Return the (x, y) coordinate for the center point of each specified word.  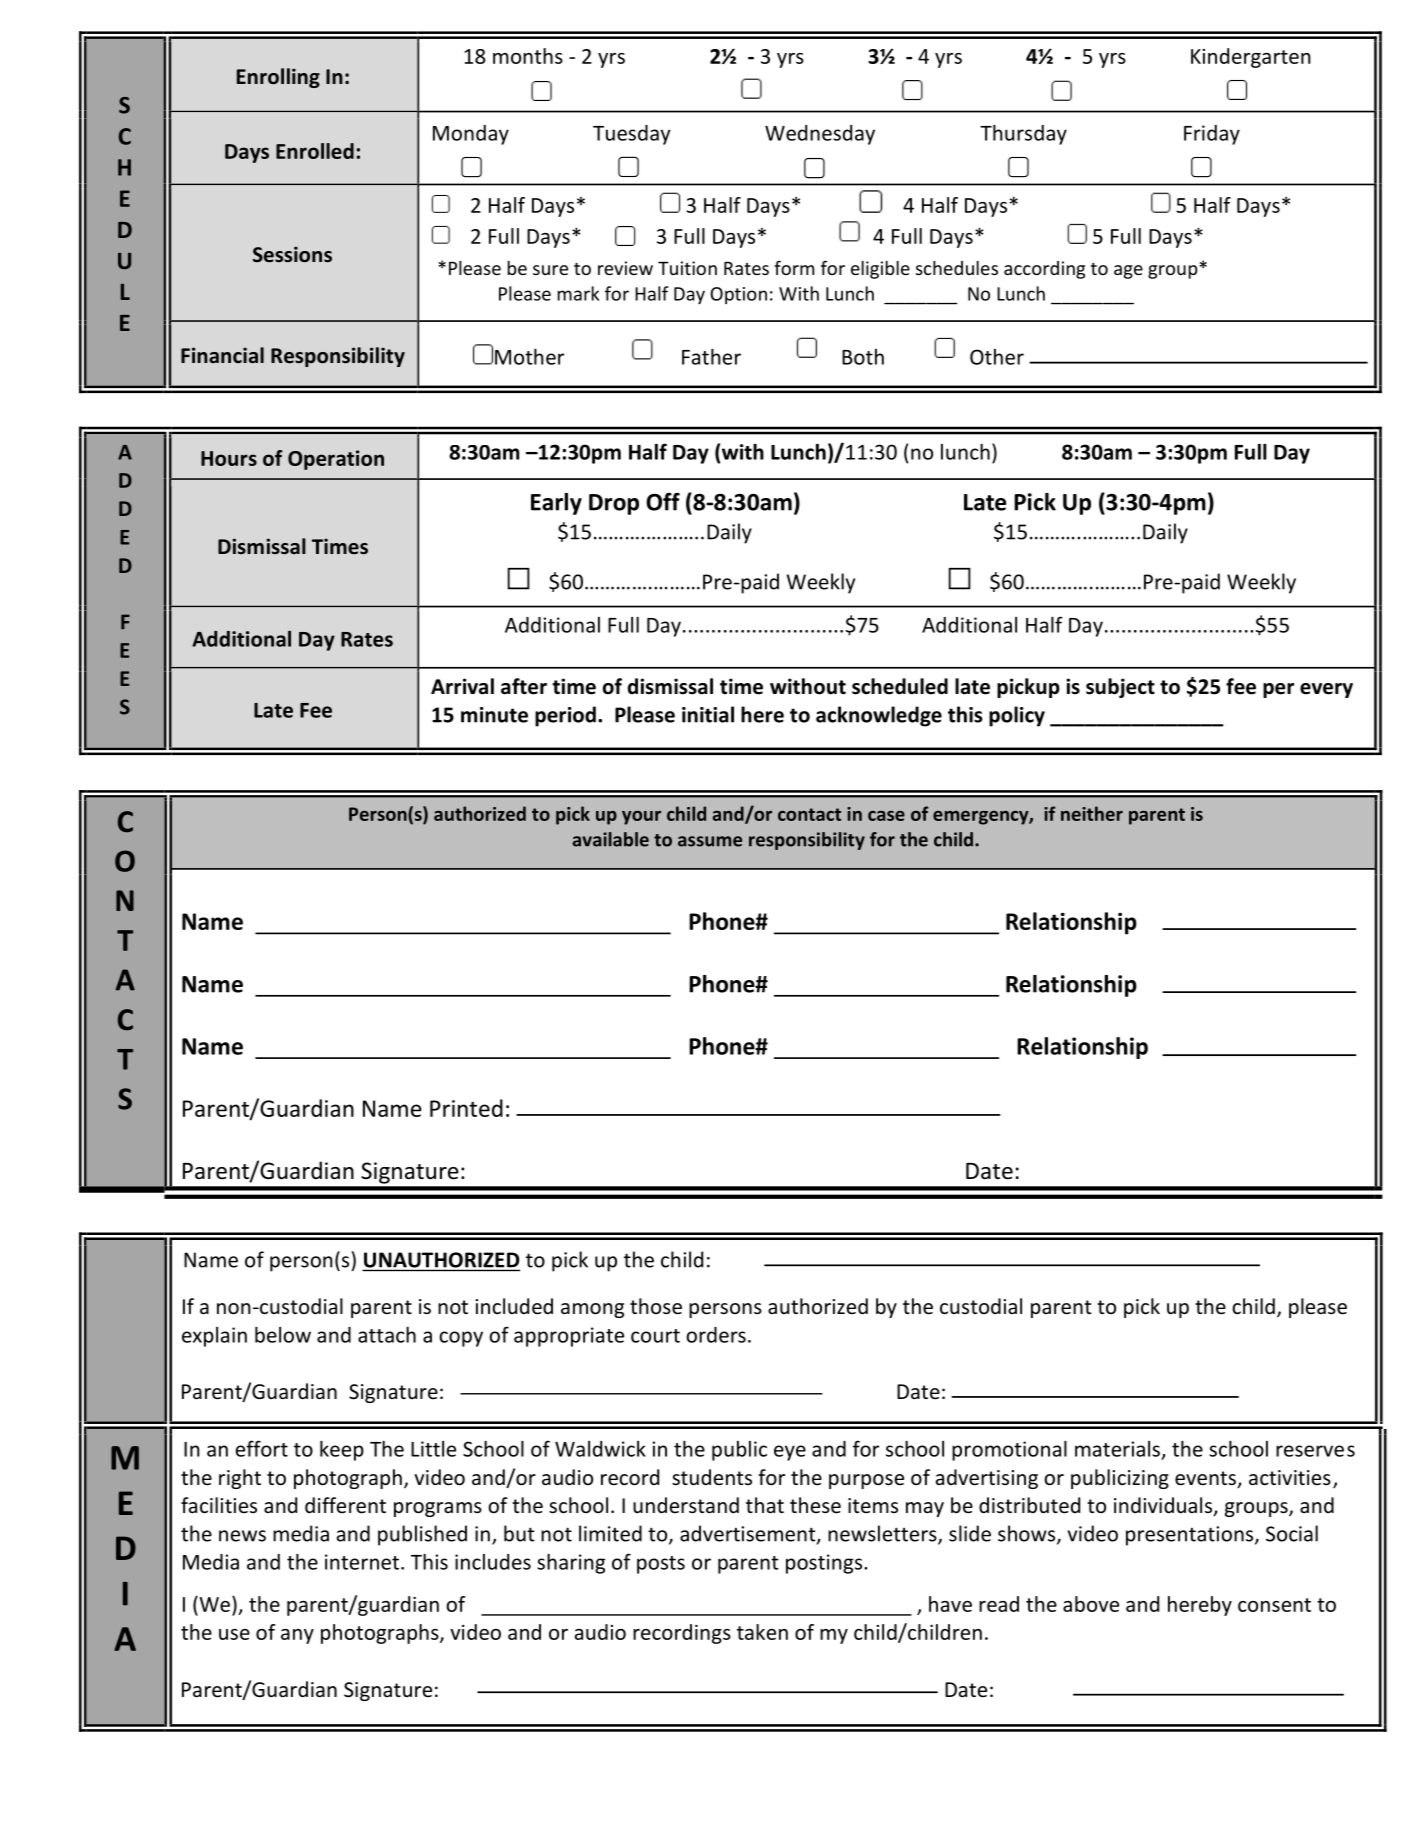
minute (494, 715)
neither (1092, 813)
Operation (336, 460)
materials (1117, 1449)
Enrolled (315, 151)
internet (362, 1562)
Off (663, 501)
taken (762, 1632)
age (1128, 272)
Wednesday (820, 135)
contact (809, 814)
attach (387, 1335)
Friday (1212, 135)
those (656, 1306)
